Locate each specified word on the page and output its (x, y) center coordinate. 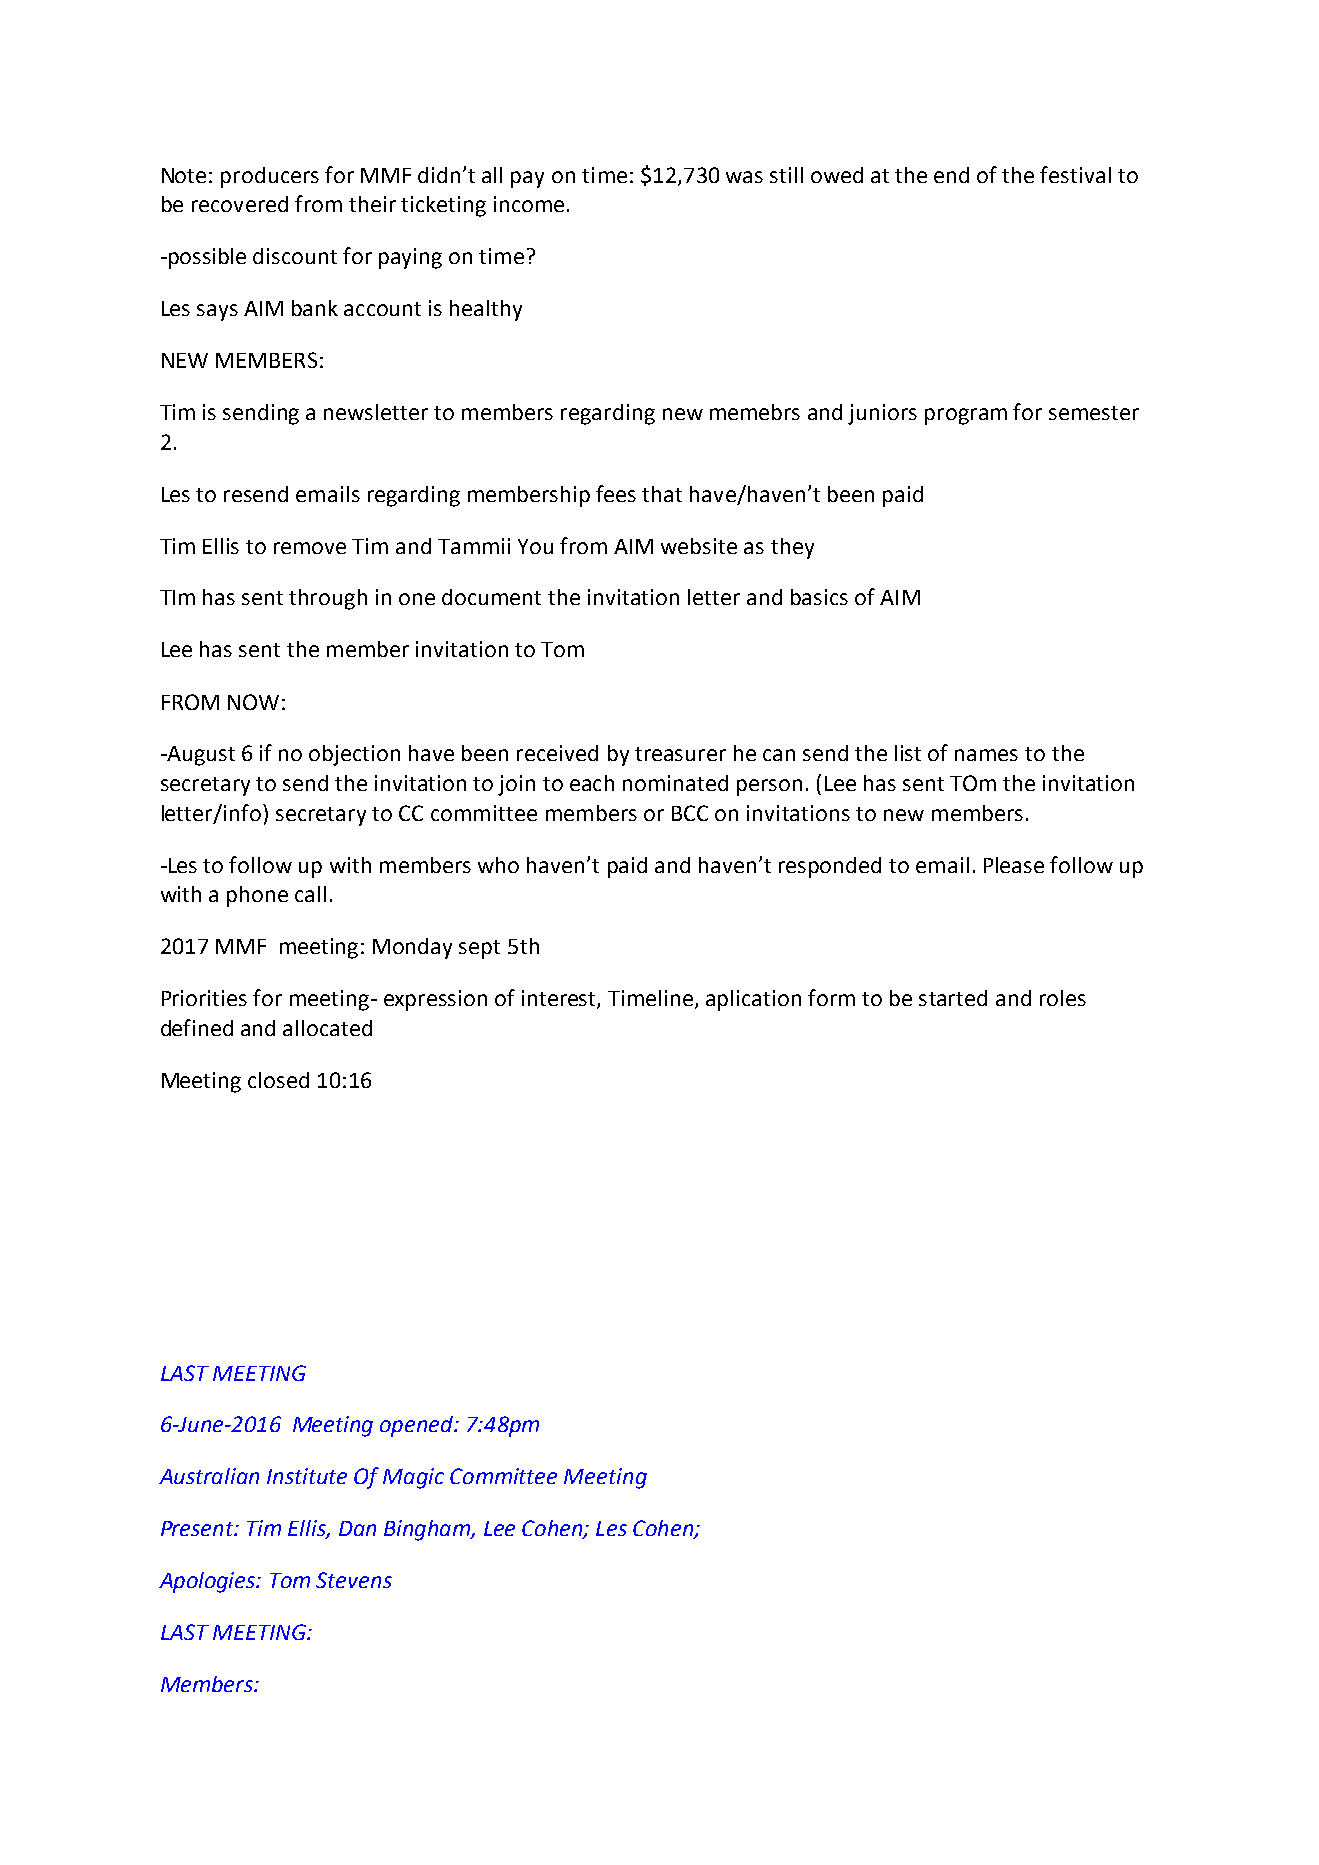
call (310, 894)
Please (1014, 865)
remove (310, 548)
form (831, 997)
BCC (690, 813)
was (744, 177)
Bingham (428, 1530)
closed (278, 1080)
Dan (357, 1528)
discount (295, 256)
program (966, 416)
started (953, 998)
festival (1075, 174)
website (699, 546)
